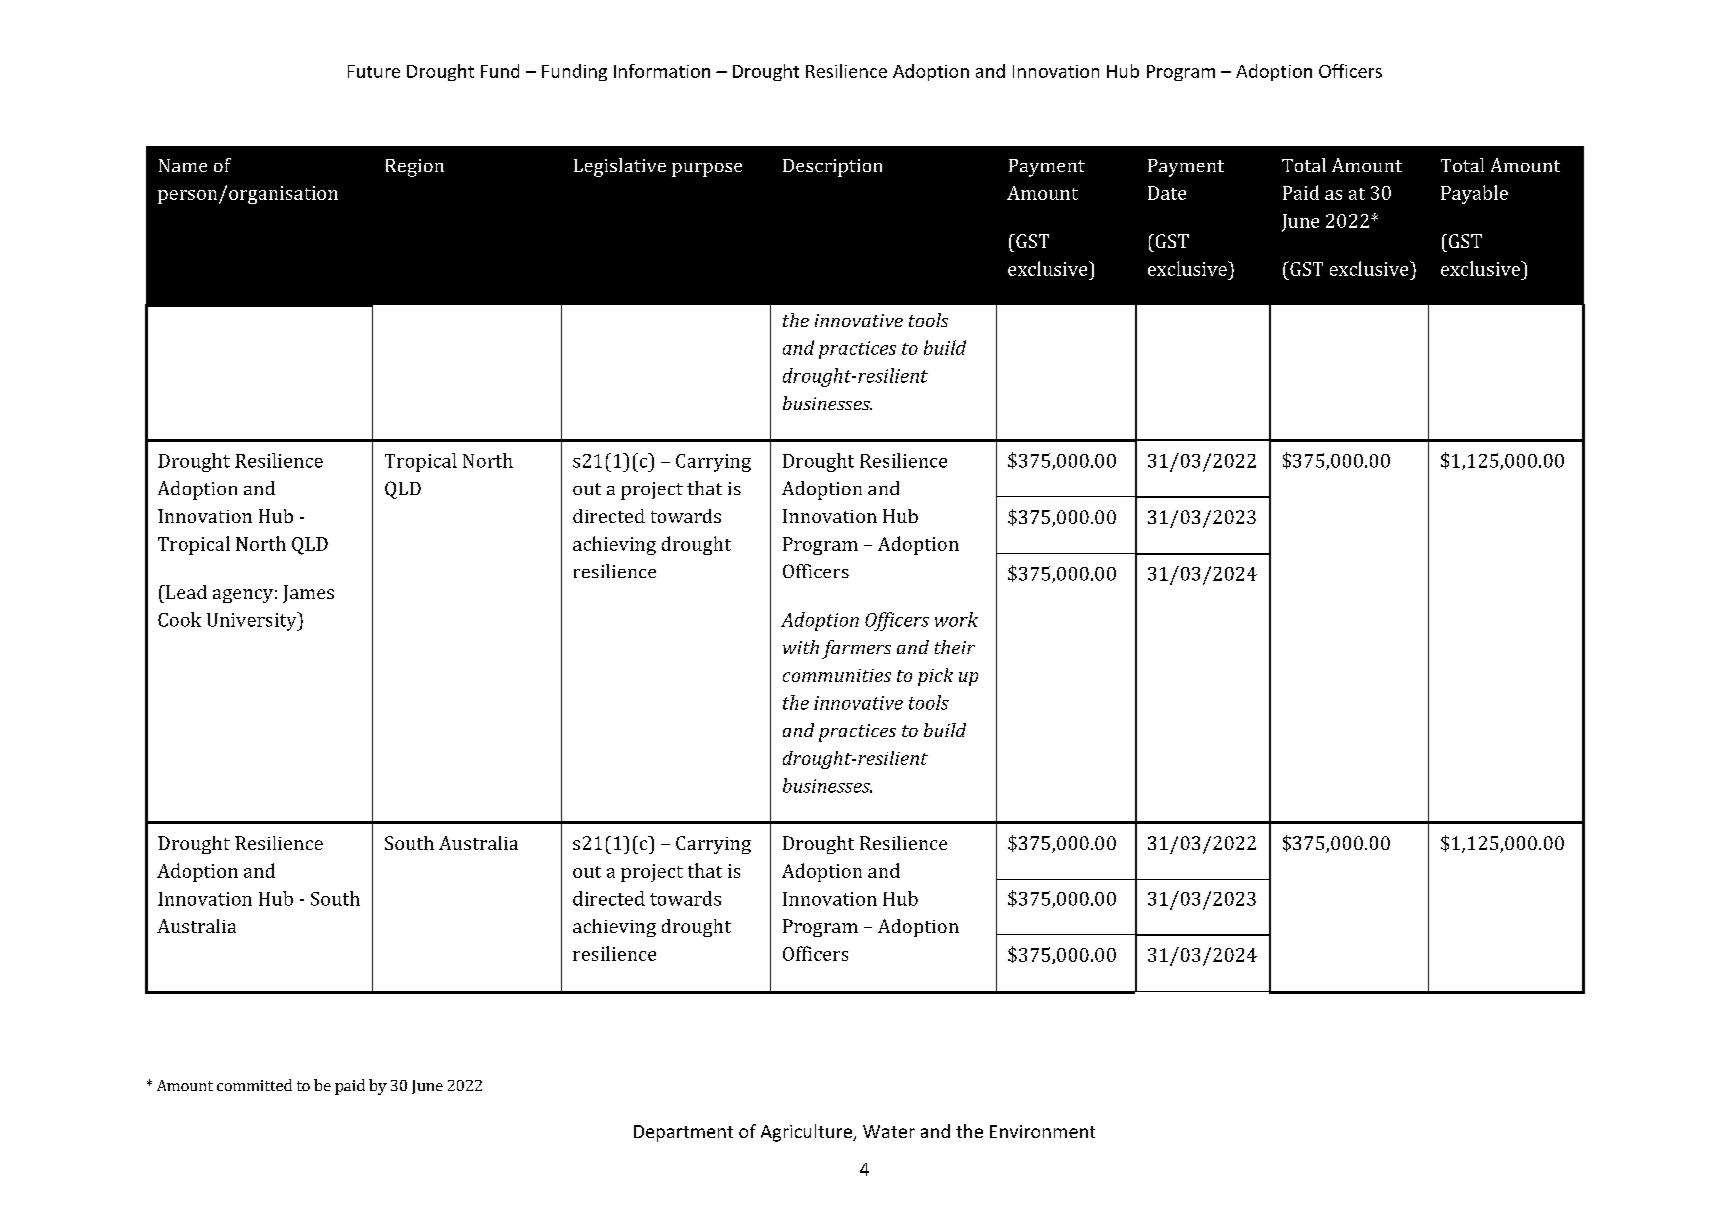  What do you see at coordinates (801, 647) in the image?
I see `with` at bounding box center [801, 647].
